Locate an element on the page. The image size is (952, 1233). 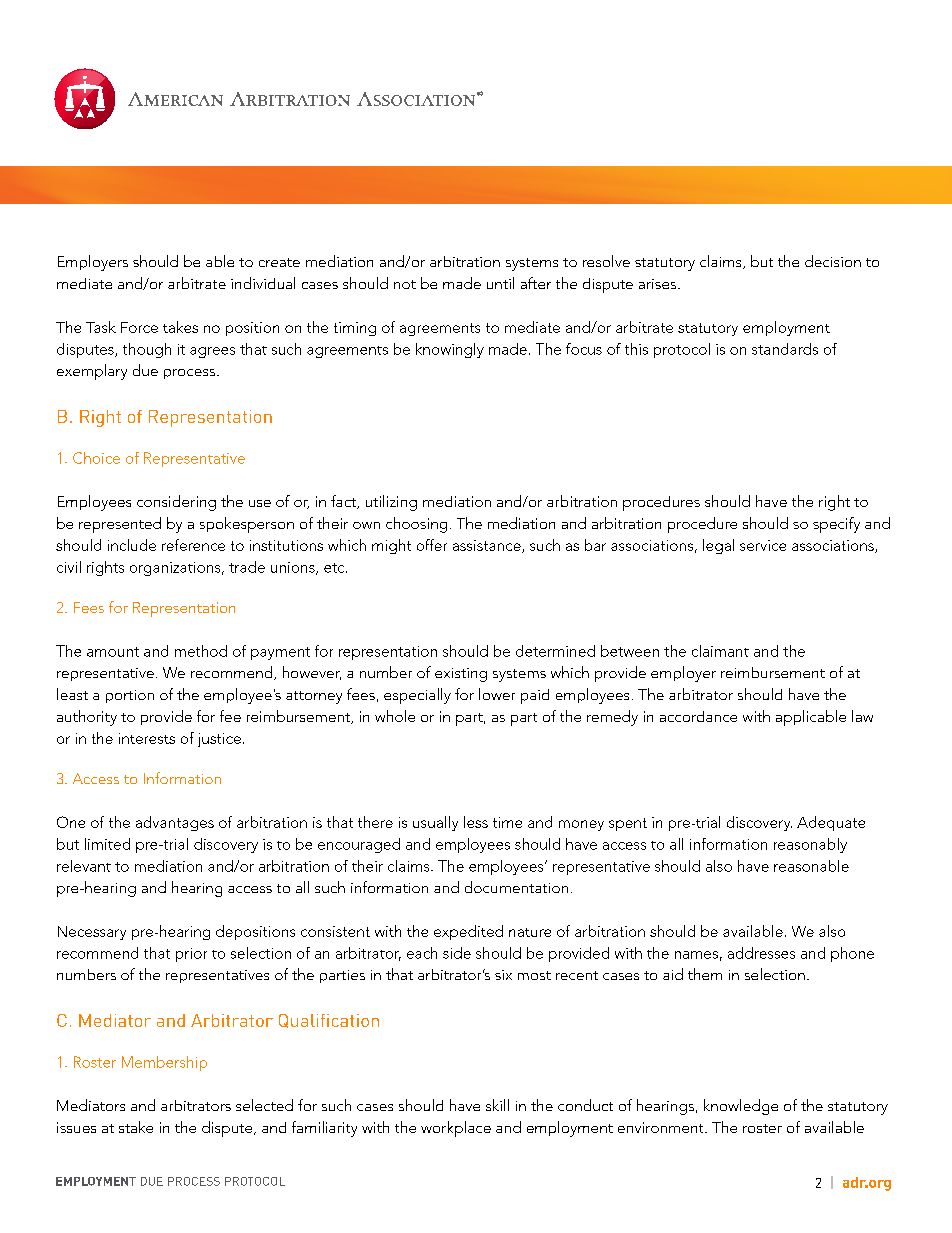
stake is located at coordinates (136, 1127).
